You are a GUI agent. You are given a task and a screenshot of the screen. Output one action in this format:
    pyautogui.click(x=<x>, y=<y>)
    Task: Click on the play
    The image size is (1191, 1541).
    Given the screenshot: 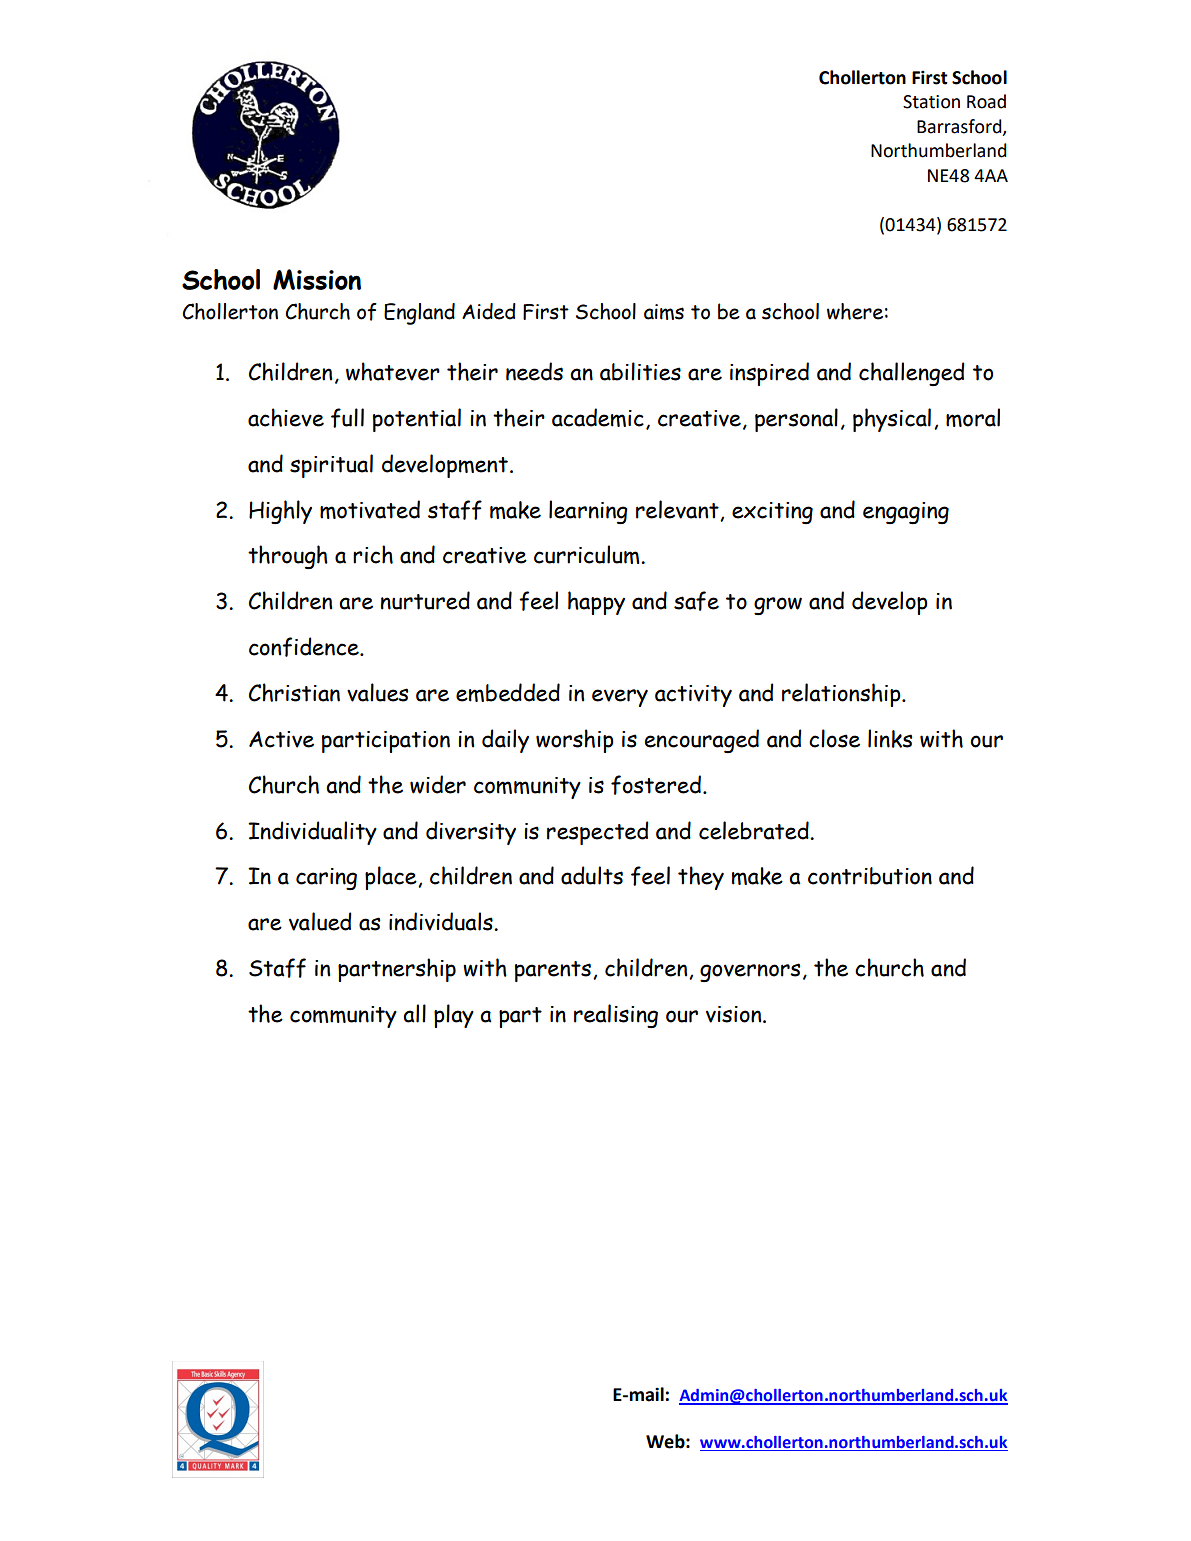 What is the action you would take?
    pyautogui.click(x=454, y=1016)
